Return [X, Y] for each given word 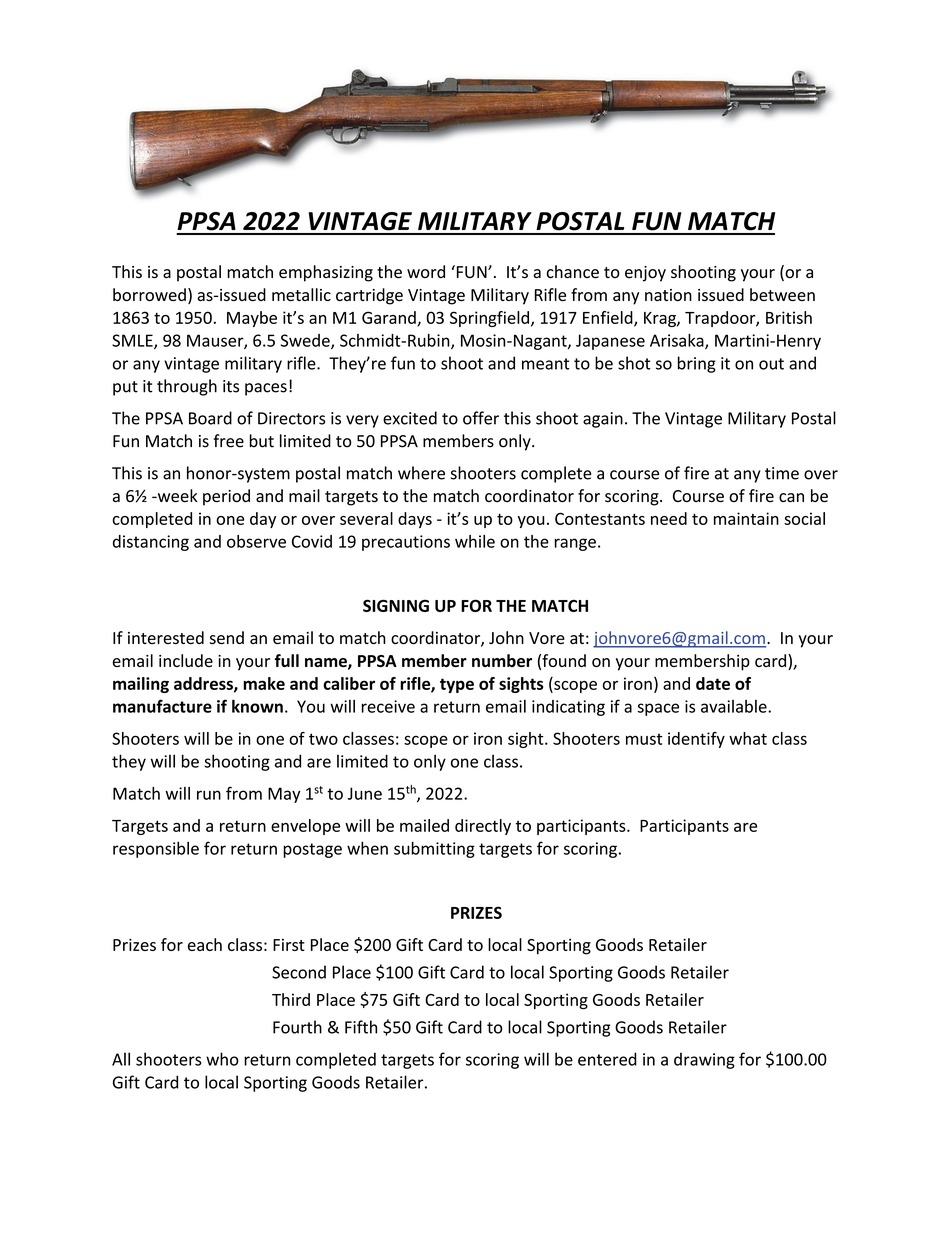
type [457, 685]
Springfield [489, 319]
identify [696, 740]
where [421, 473]
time [782, 473]
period [226, 497]
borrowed [149, 294]
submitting [434, 849]
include [186, 660]
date [713, 683]
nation [668, 295]
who [222, 1059]
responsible [156, 849]
